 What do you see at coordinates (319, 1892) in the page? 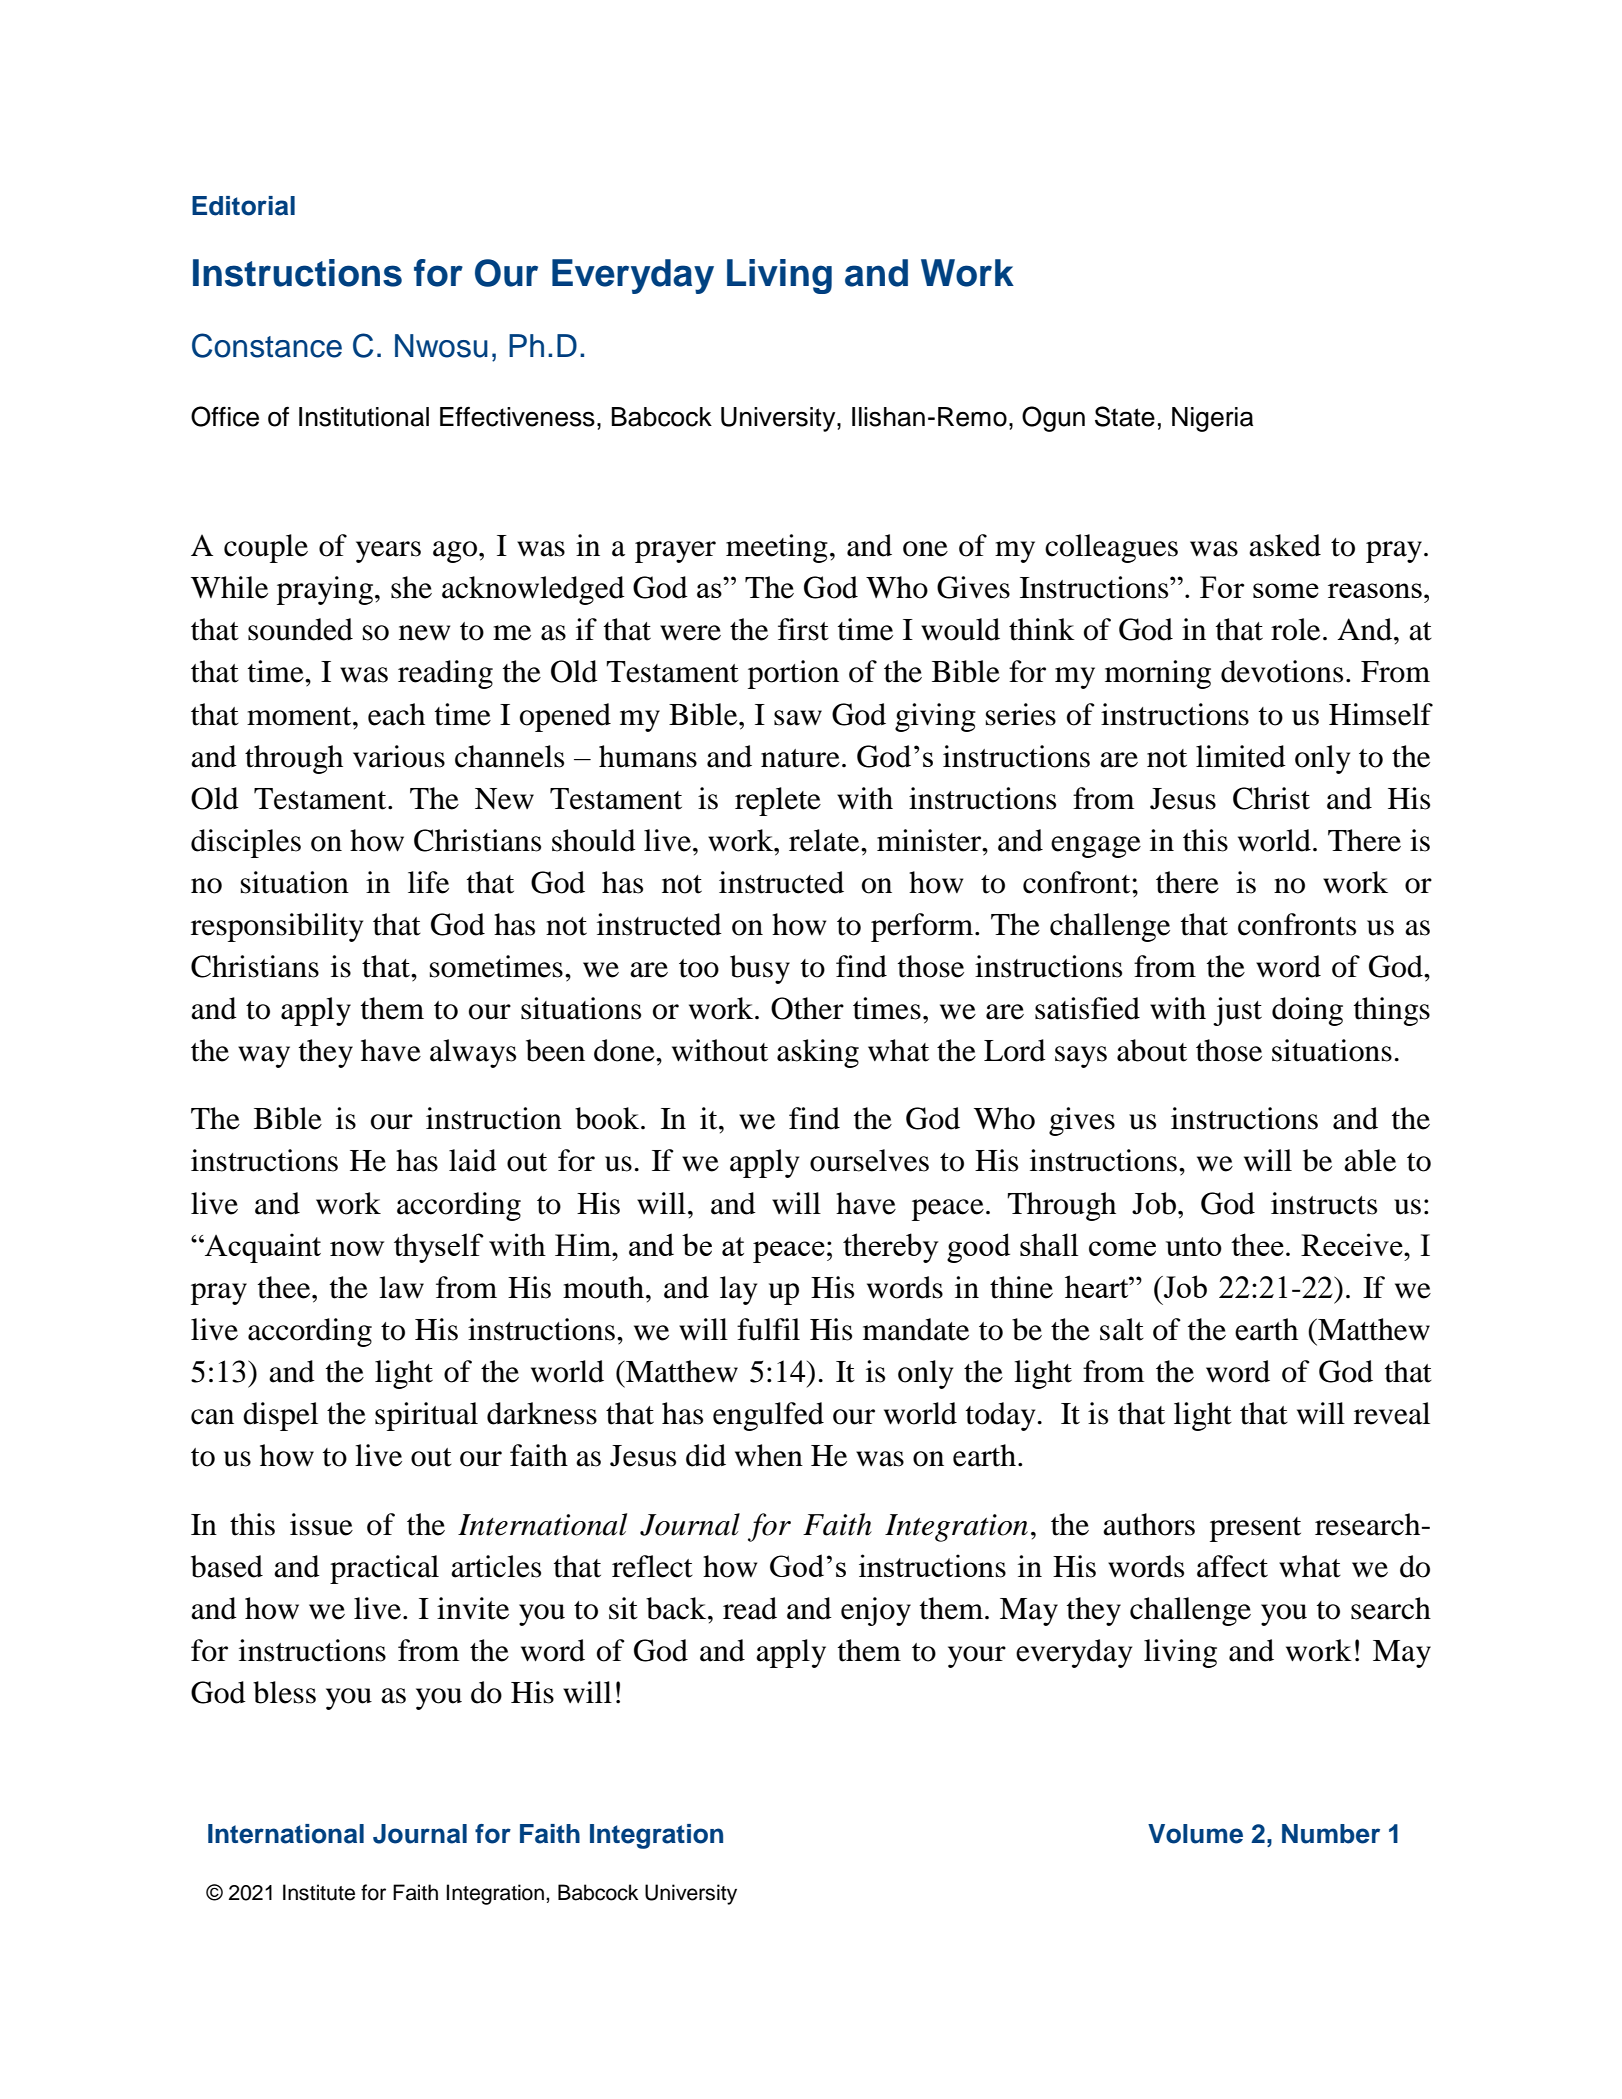
I see `Institute` at bounding box center [319, 1892].
